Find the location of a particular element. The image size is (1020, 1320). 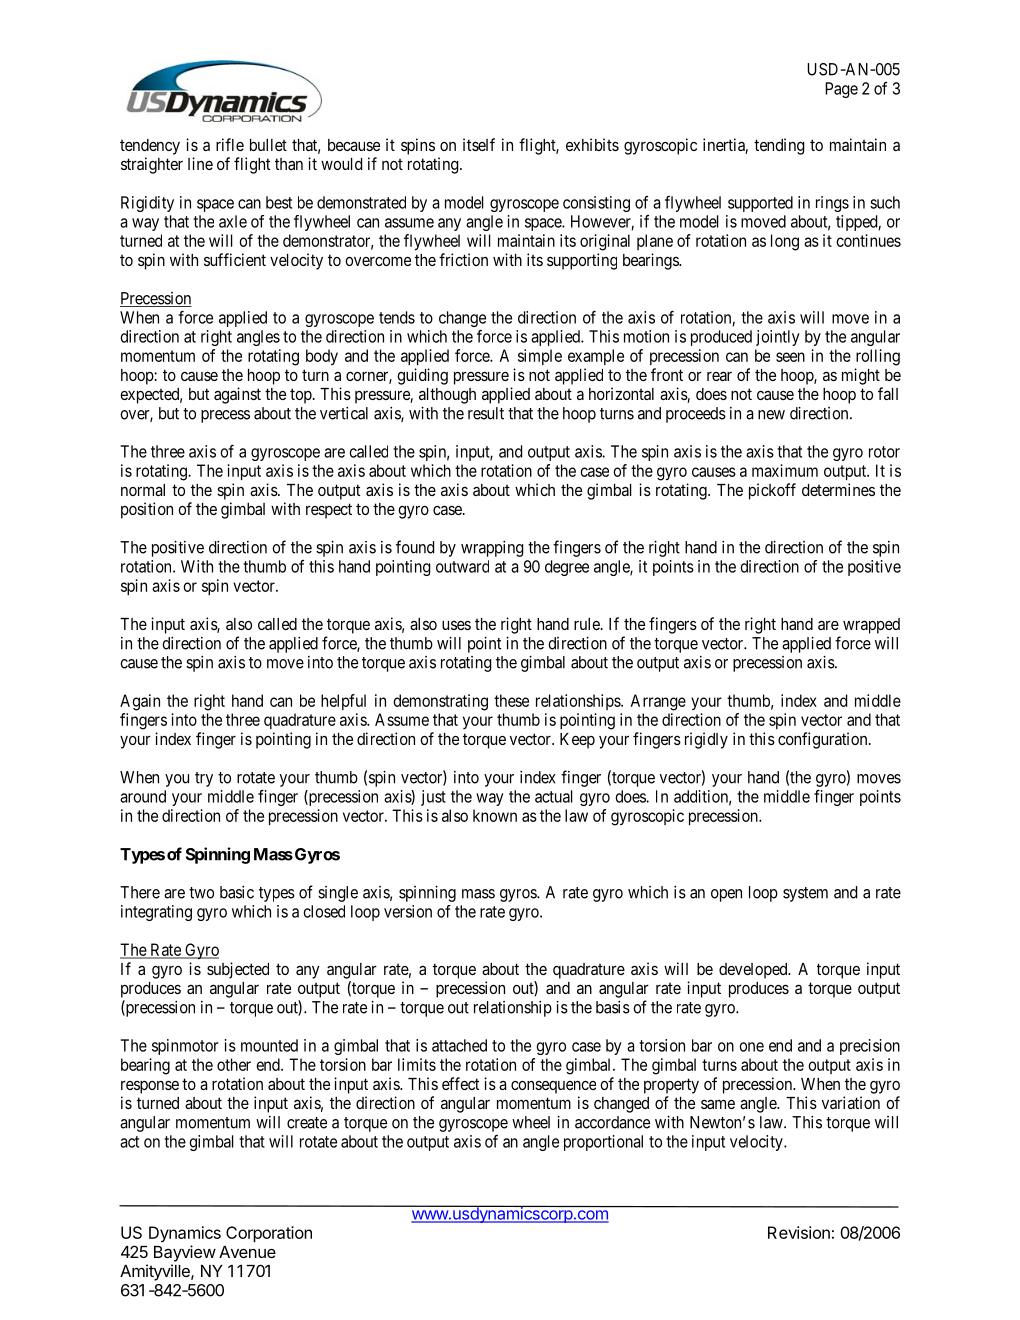

helpful is located at coordinates (343, 702).
